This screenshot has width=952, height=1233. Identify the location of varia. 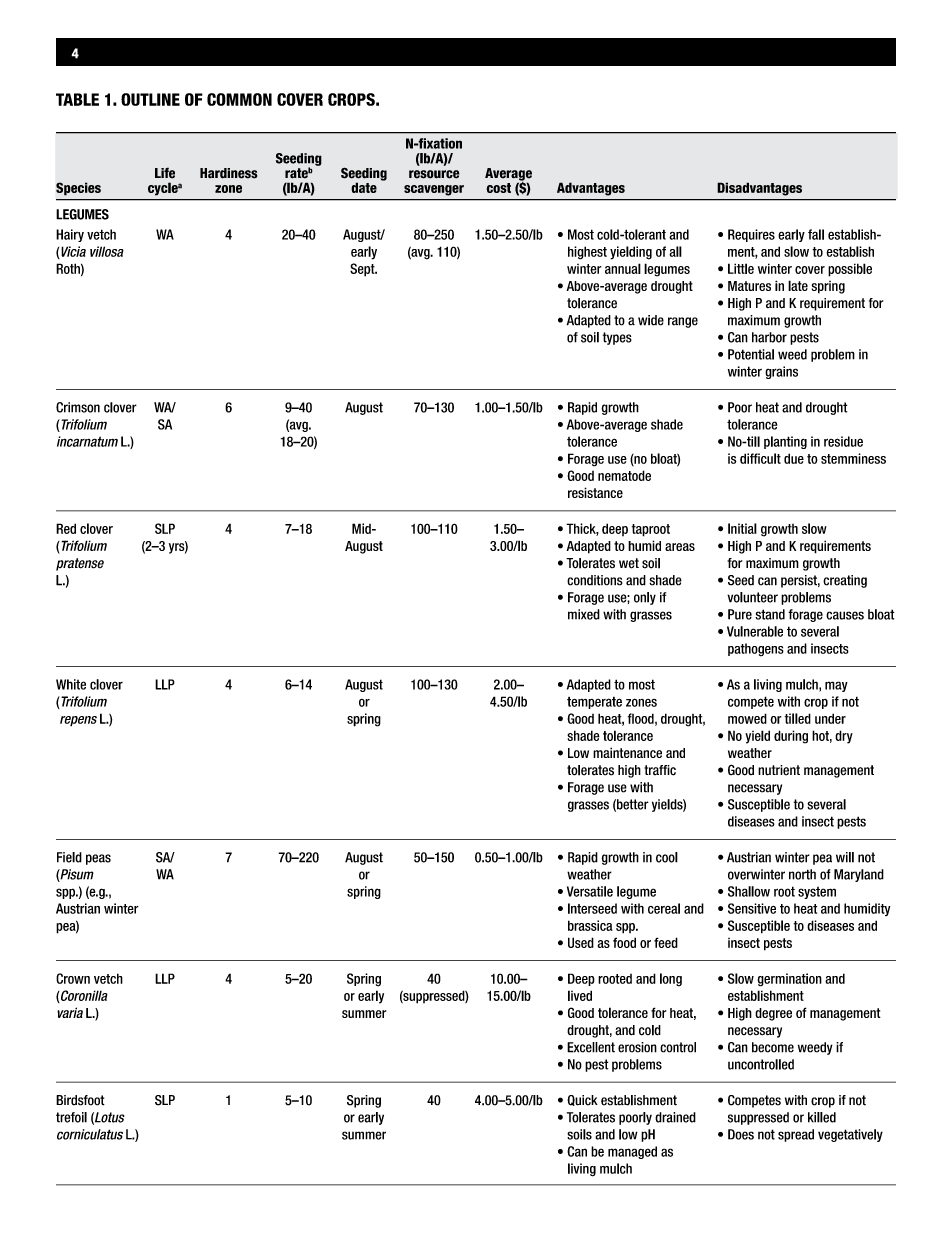
(70, 1012).
